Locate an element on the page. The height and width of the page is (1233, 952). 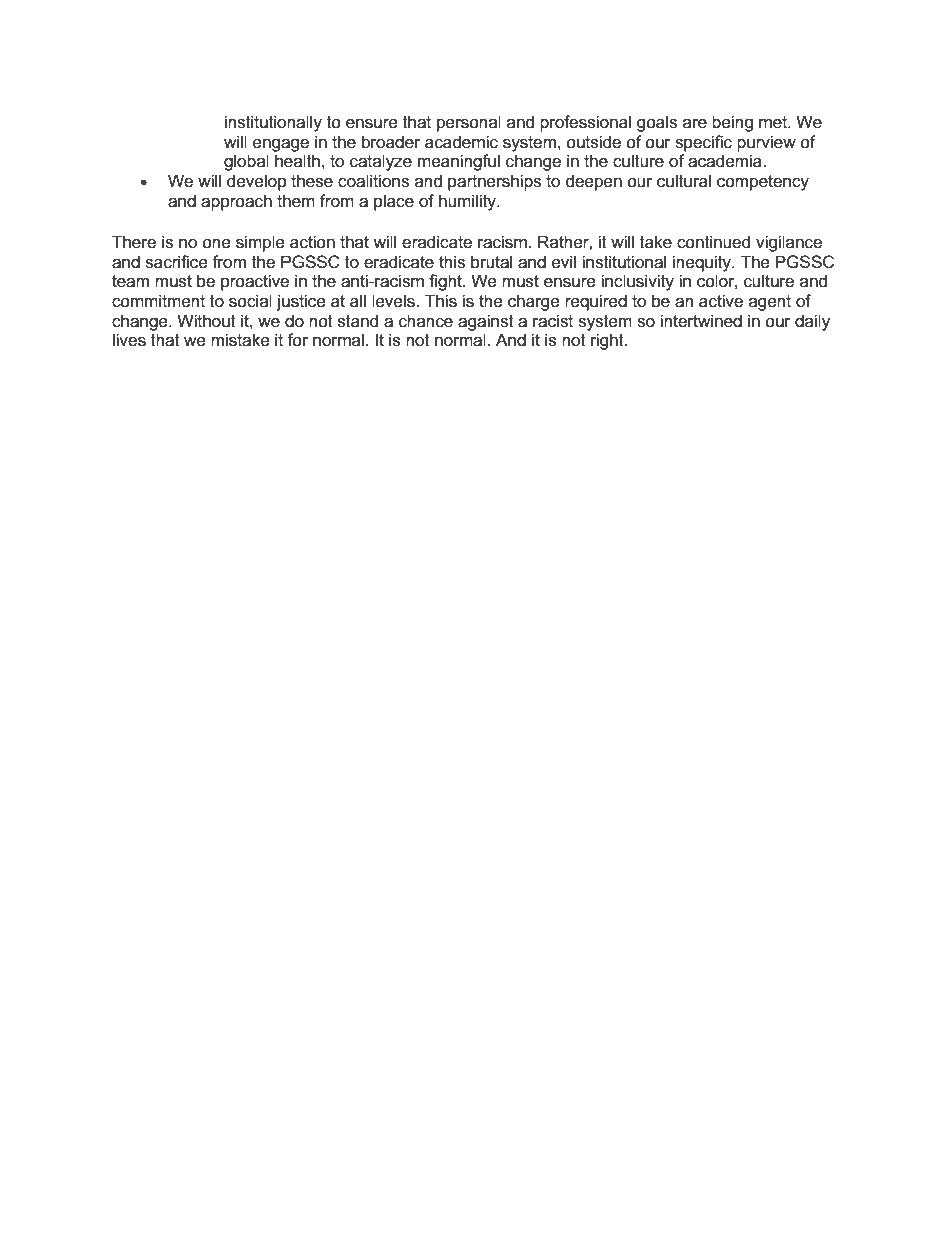
partnerships is located at coordinates (494, 182).
